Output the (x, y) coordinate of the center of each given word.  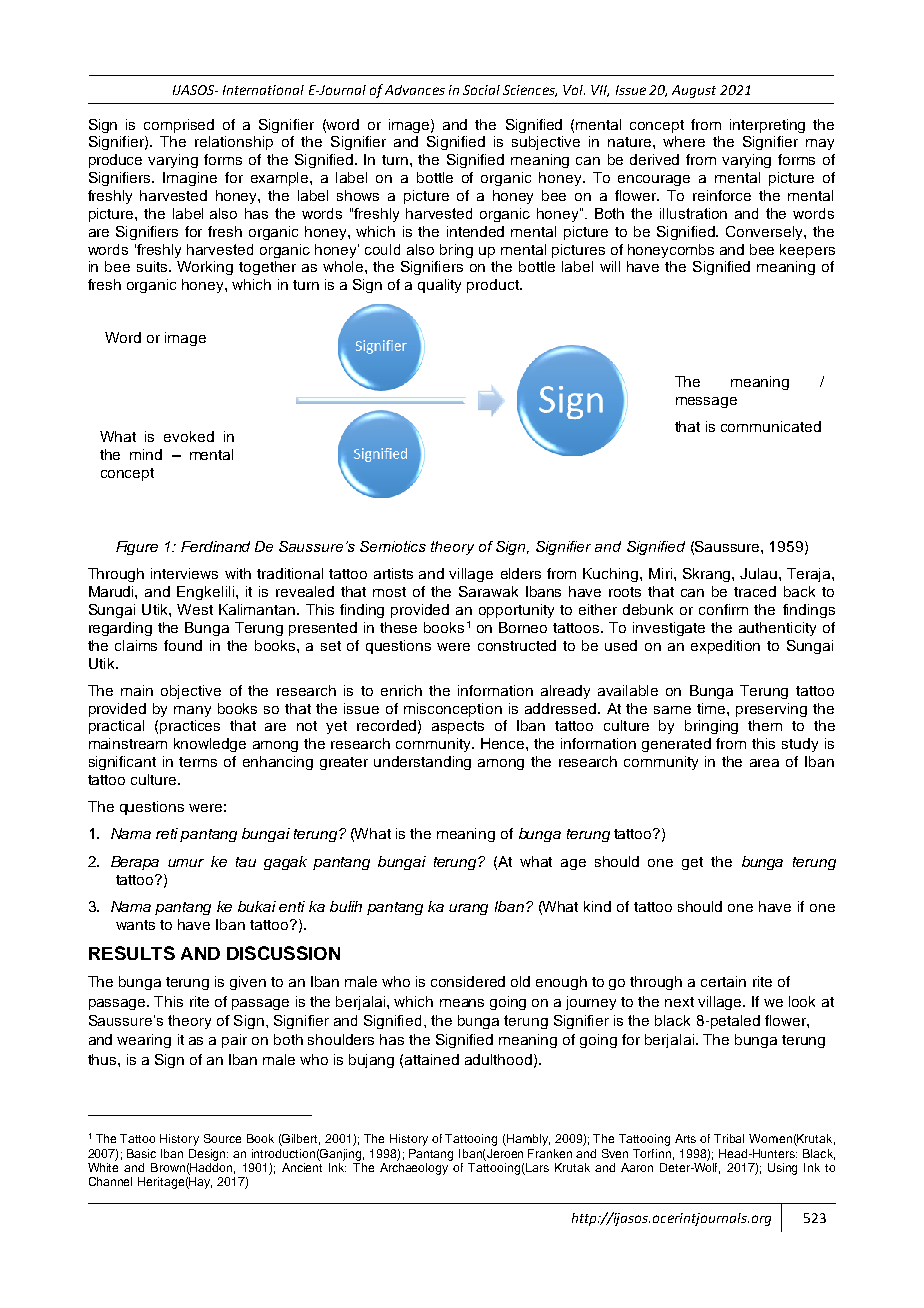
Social (481, 90)
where (684, 141)
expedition (725, 647)
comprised (179, 126)
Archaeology (415, 1167)
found (183, 645)
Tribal (729, 1138)
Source (222, 1138)
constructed (517, 645)
